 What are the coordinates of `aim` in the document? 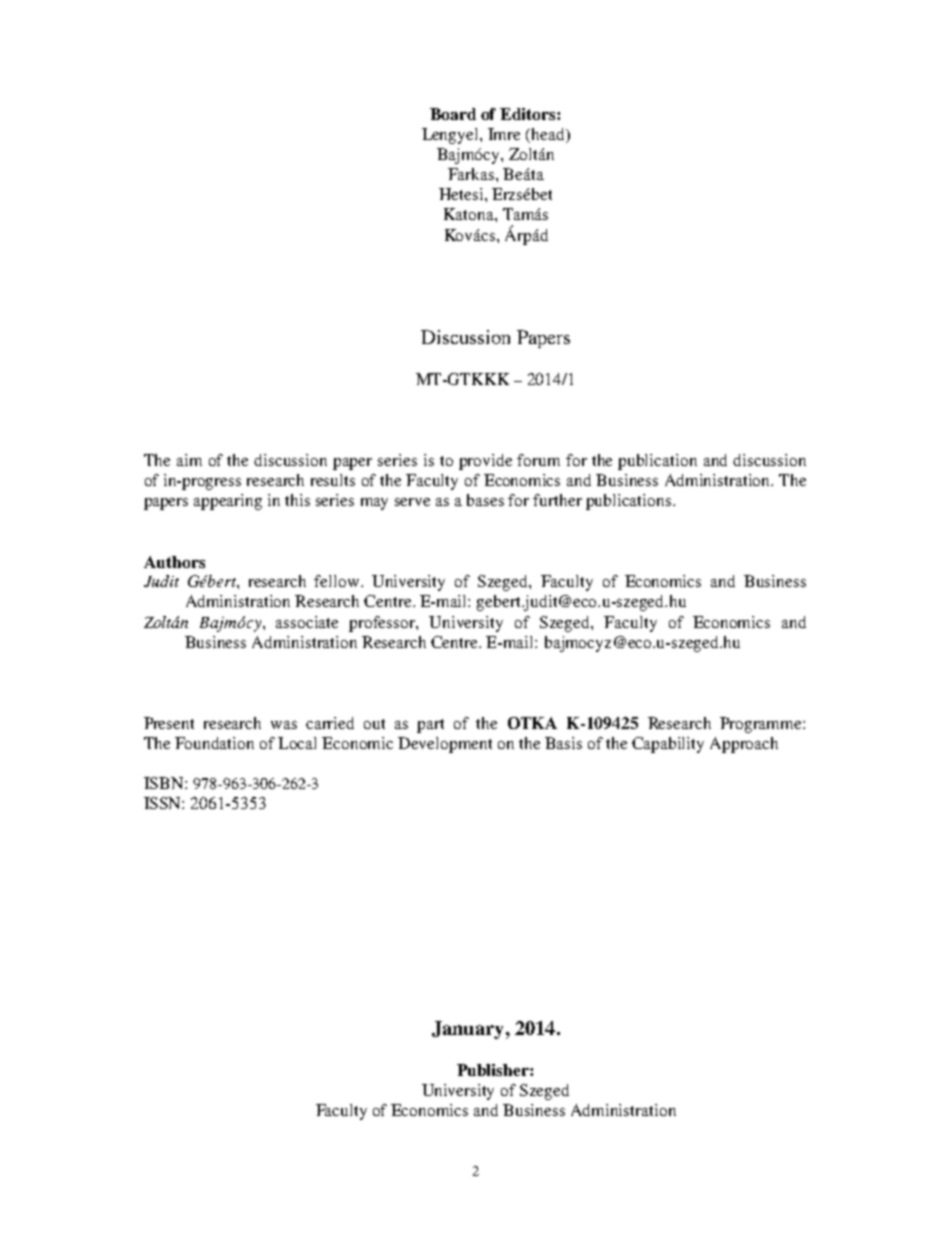 It's located at (189, 460).
